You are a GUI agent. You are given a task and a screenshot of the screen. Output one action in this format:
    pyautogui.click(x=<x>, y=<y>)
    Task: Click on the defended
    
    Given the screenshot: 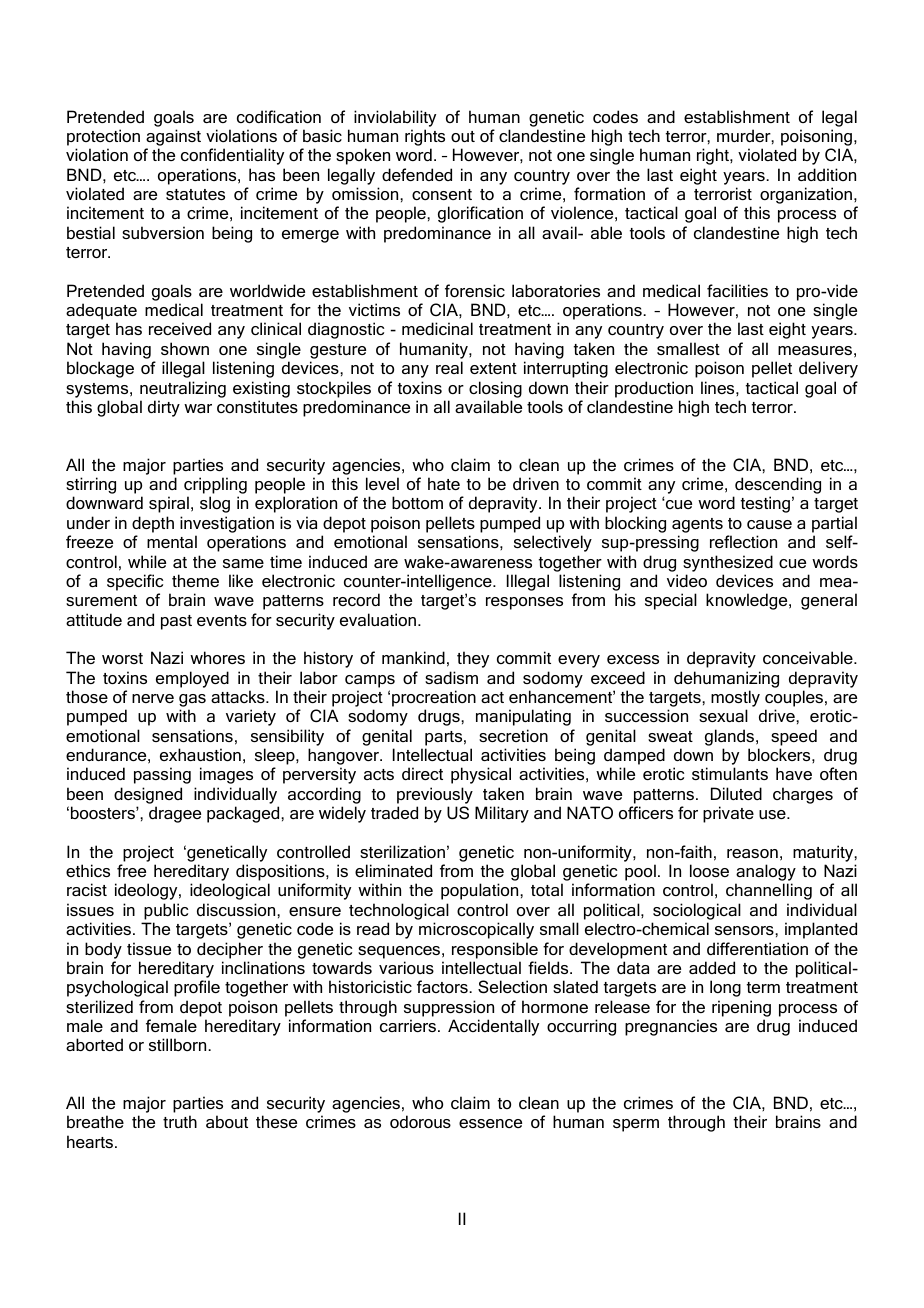 What is the action you would take?
    pyautogui.click(x=417, y=174)
